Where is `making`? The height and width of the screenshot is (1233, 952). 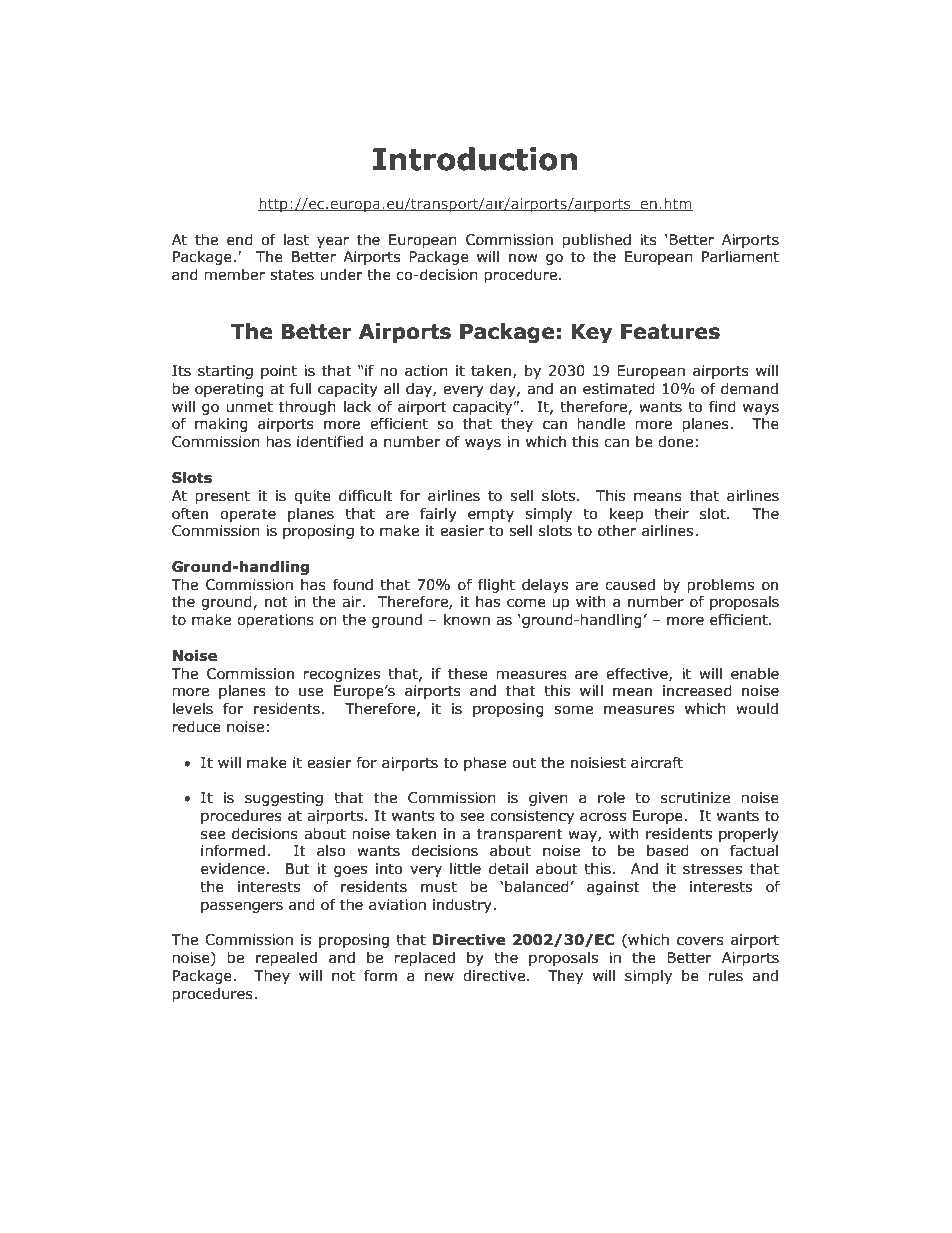 making is located at coordinates (221, 425).
